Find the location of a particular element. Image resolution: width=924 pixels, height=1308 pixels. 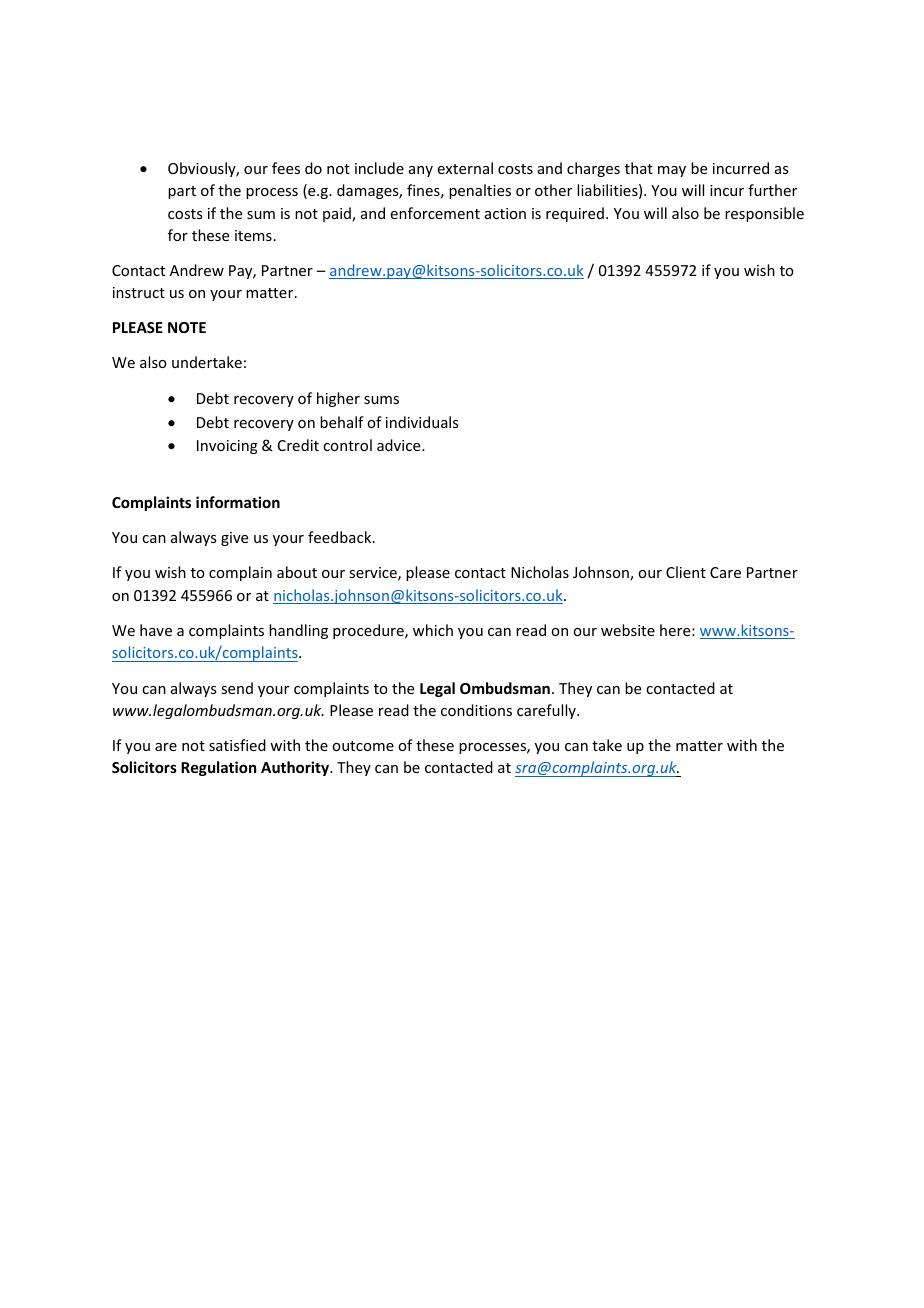

fees is located at coordinates (286, 168).
